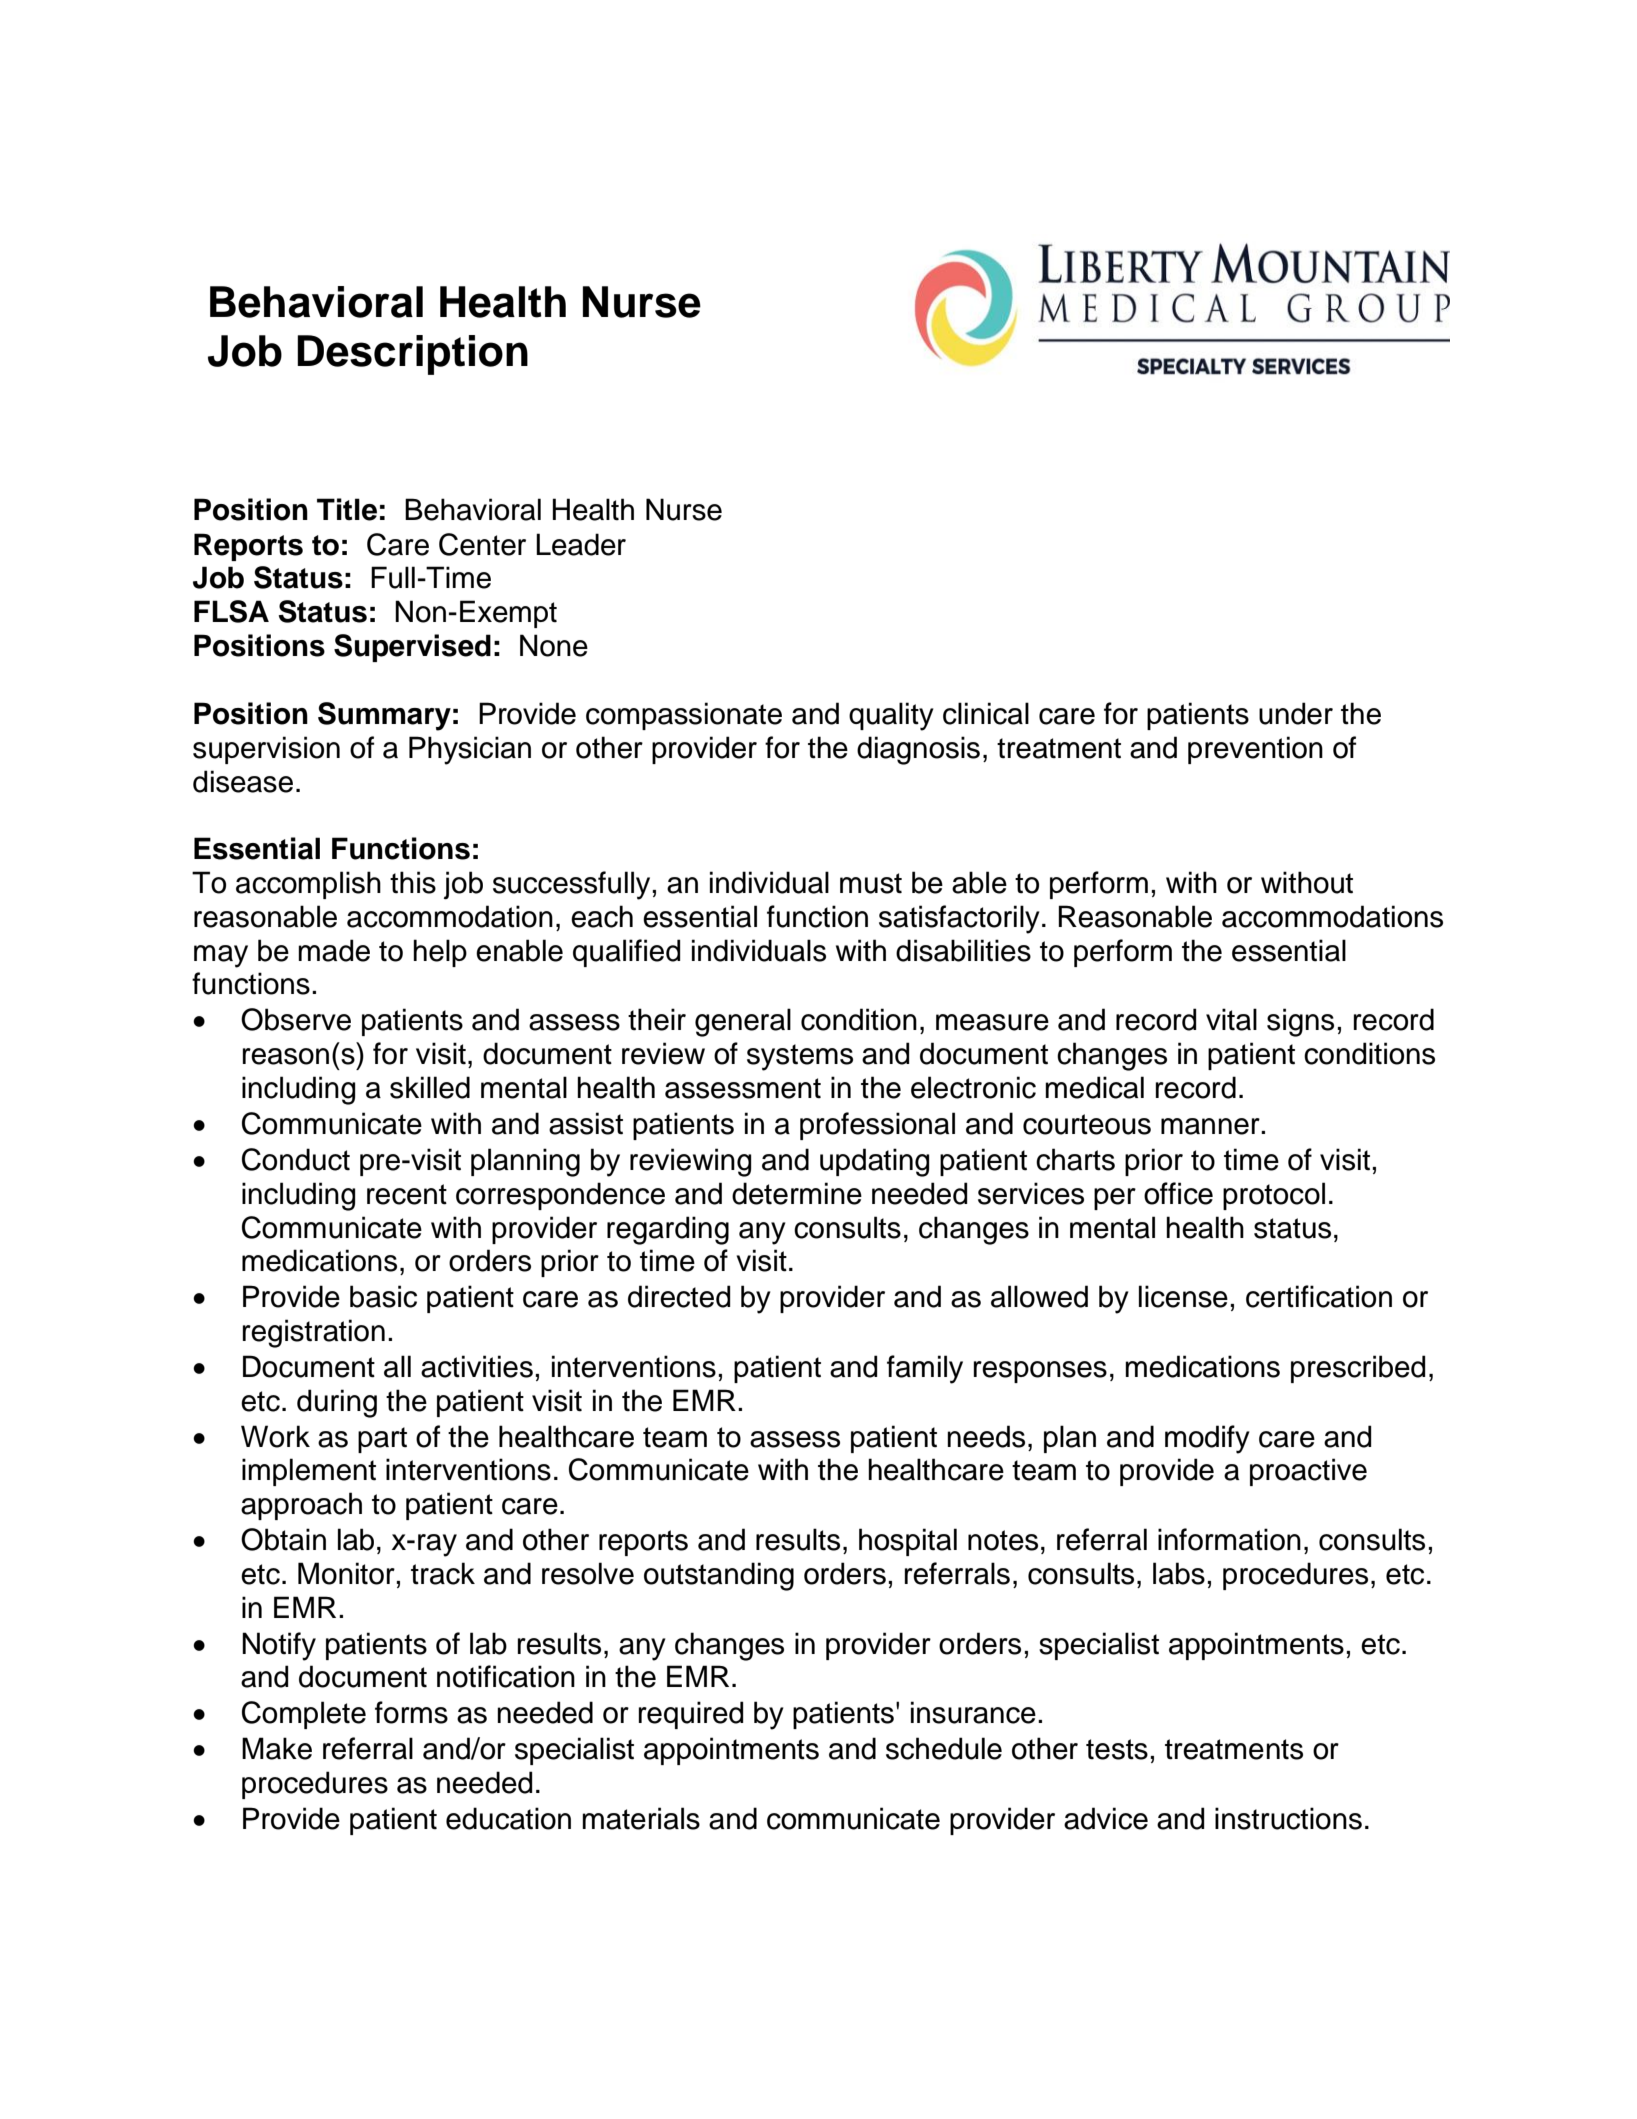 This page has width=1637, height=2119. I want to click on general, so click(743, 1022).
